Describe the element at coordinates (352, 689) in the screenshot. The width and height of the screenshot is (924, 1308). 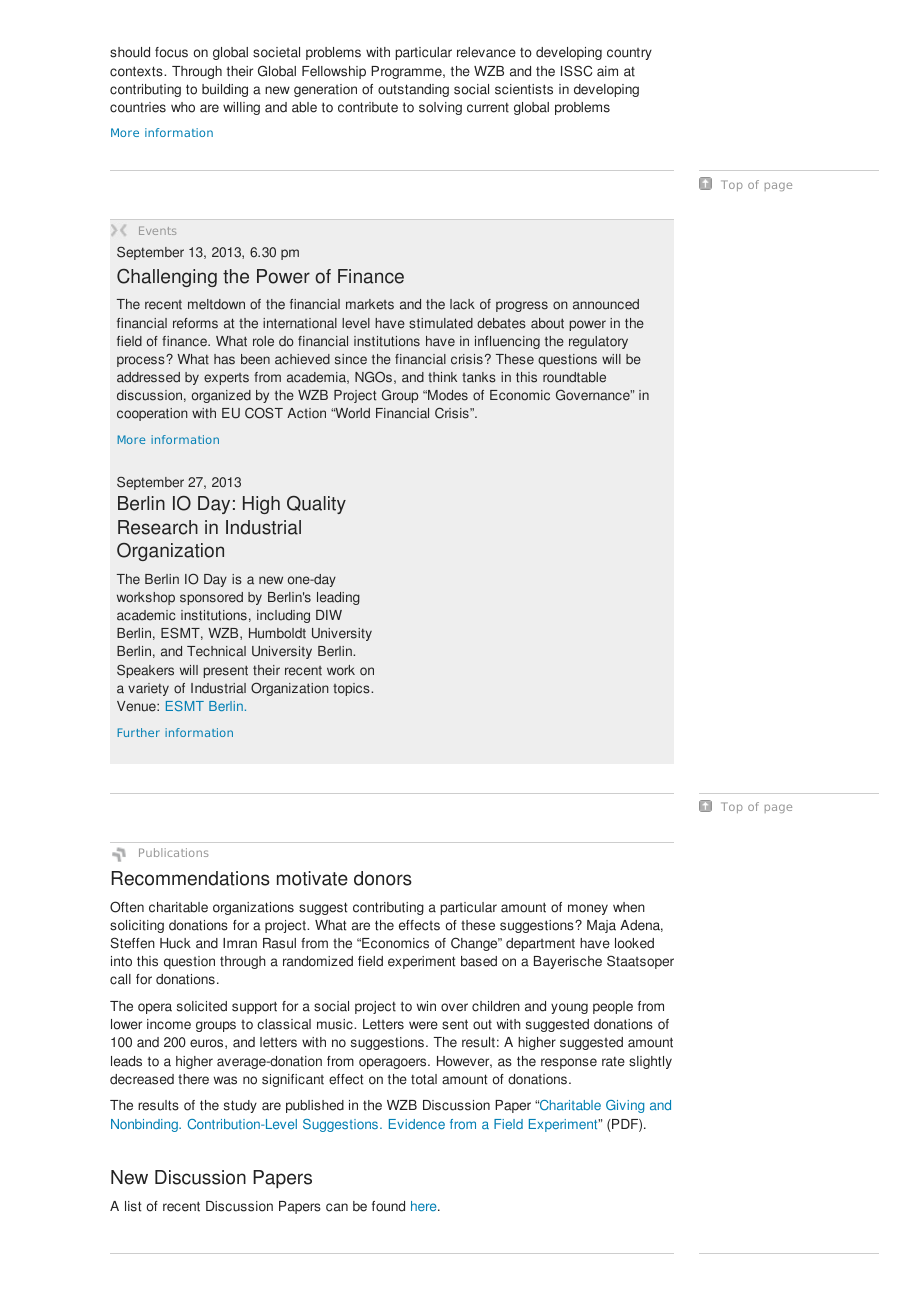
I see `topics` at that location.
